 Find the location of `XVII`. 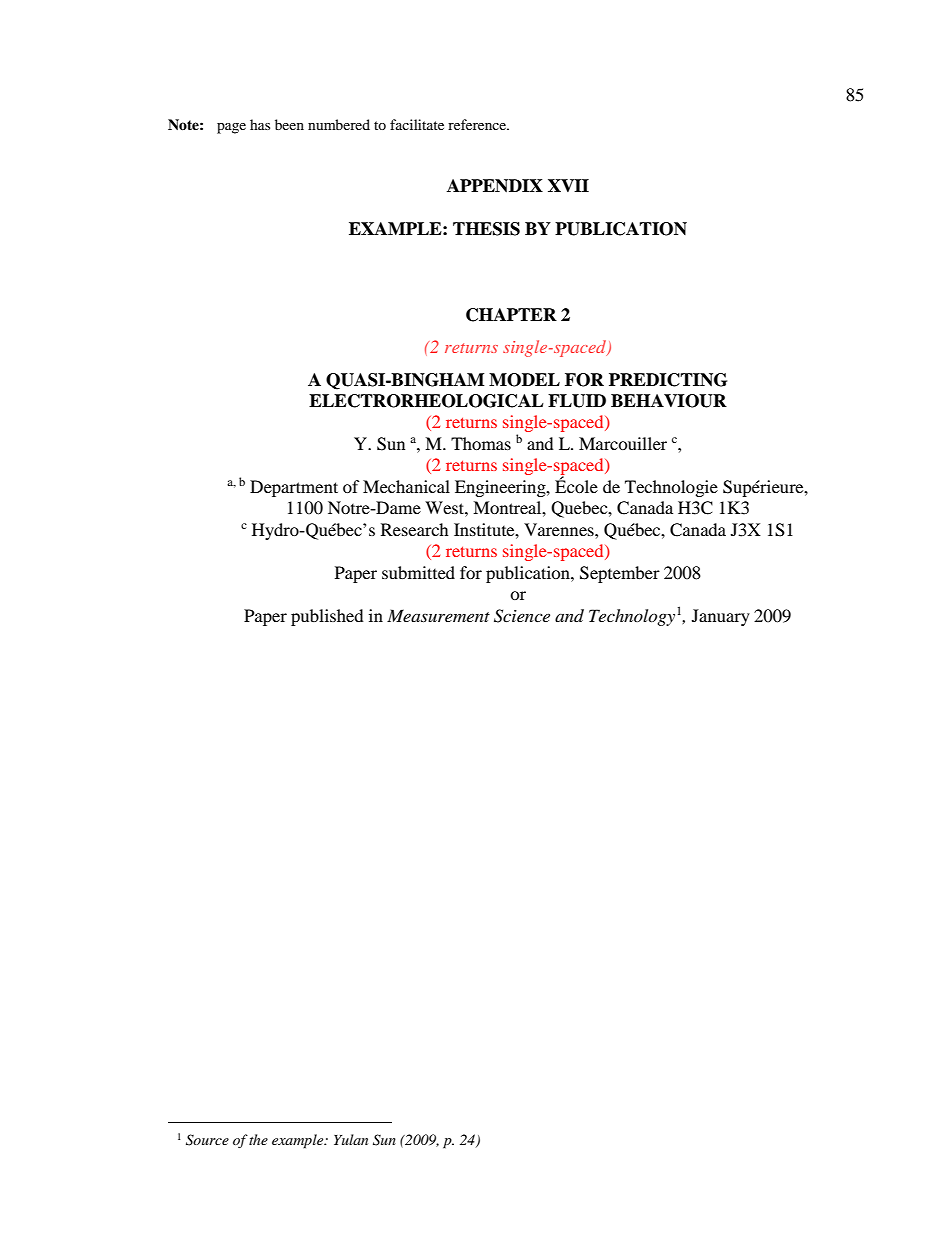

XVII is located at coordinates (568, 185).
